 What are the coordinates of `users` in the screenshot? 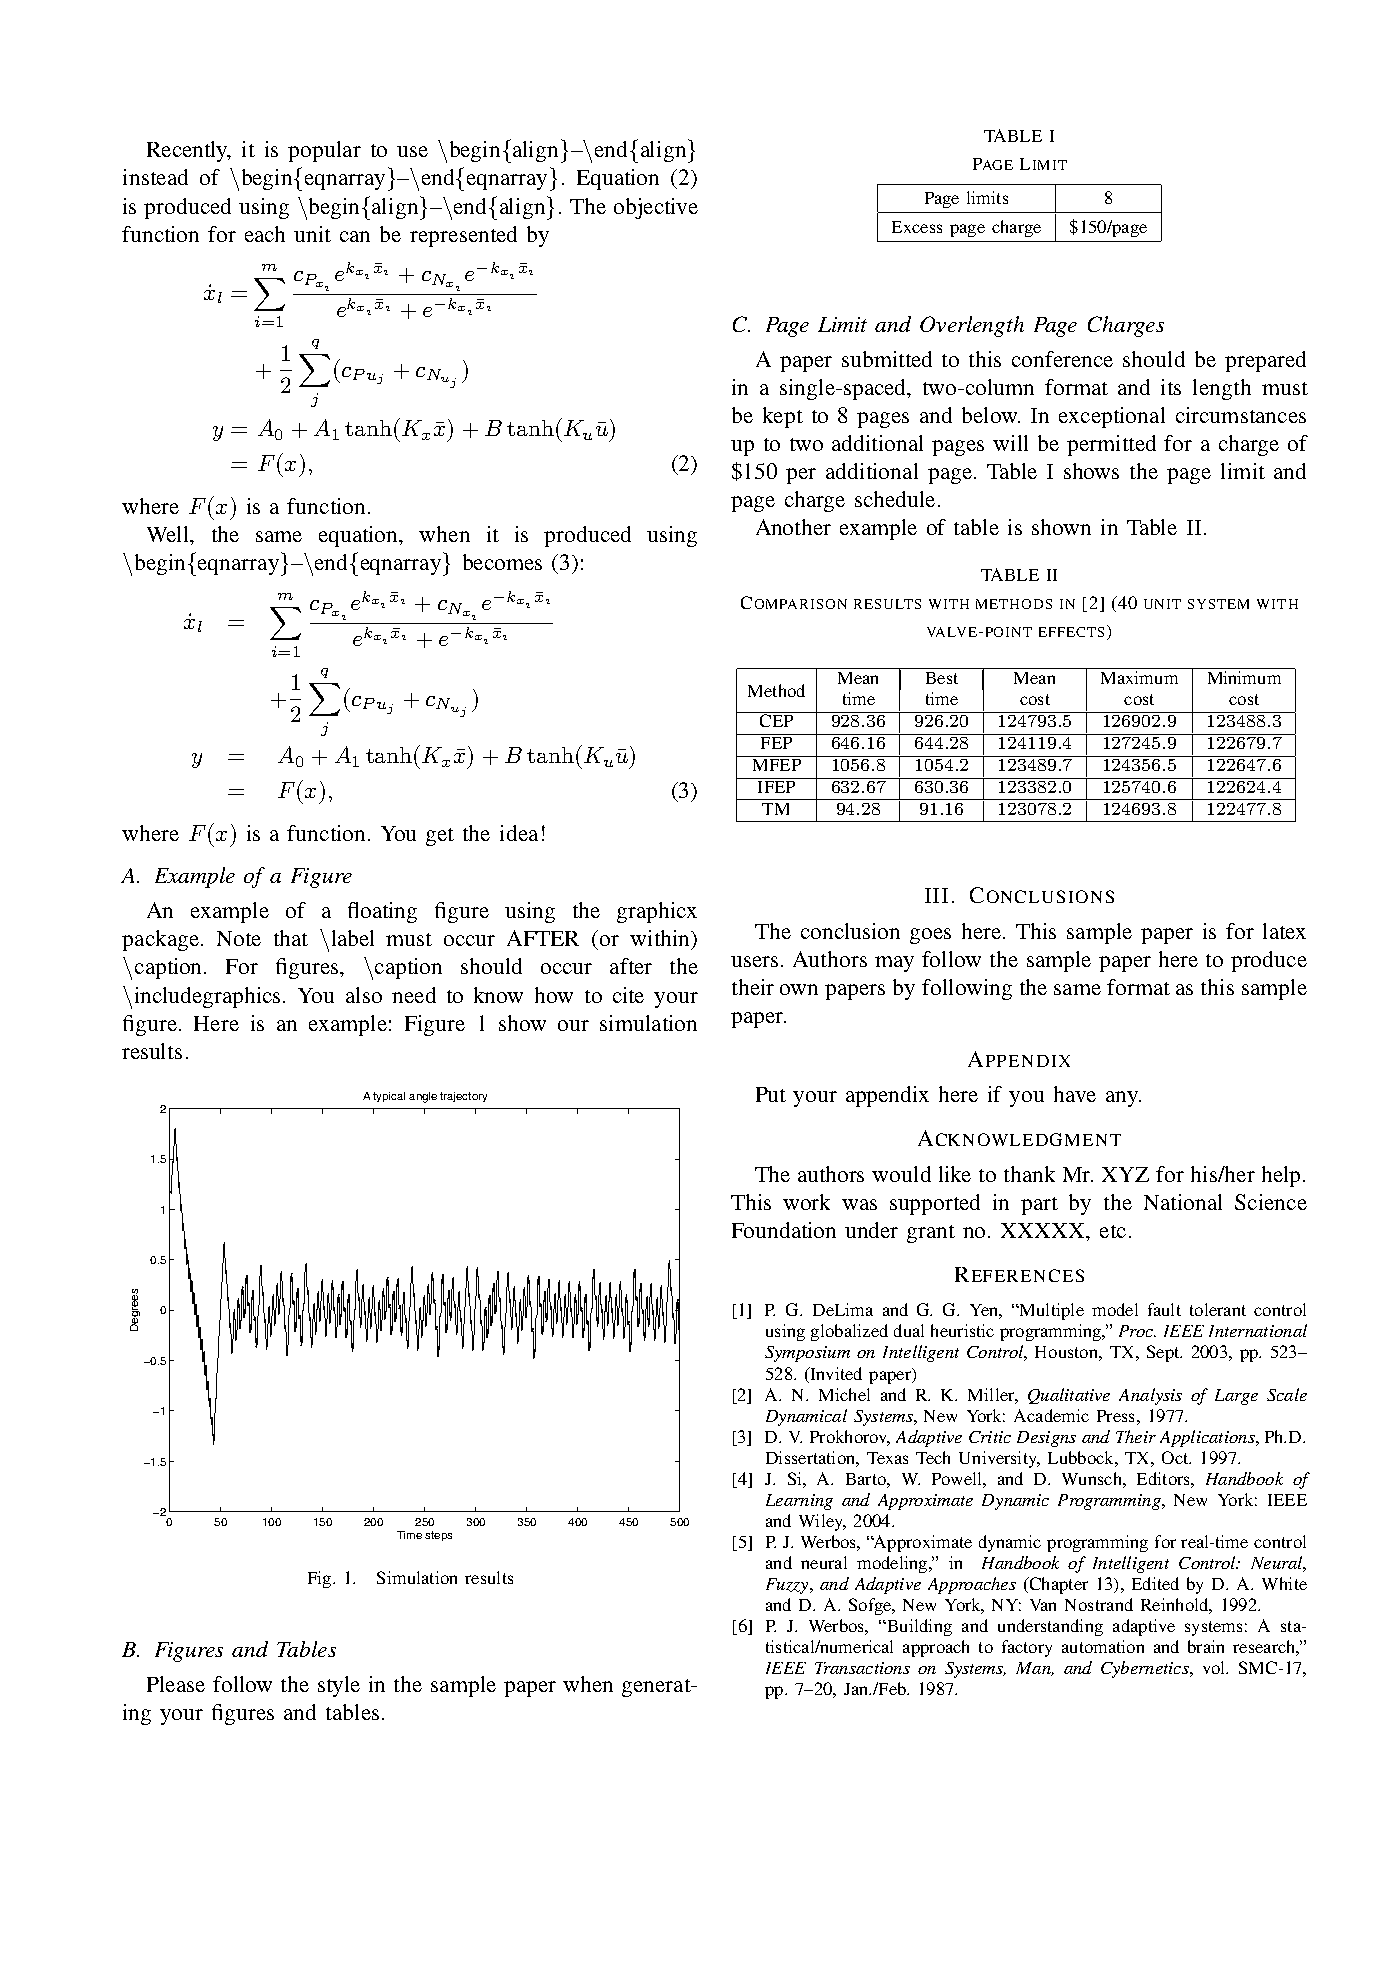 It's located at (754, 961).
